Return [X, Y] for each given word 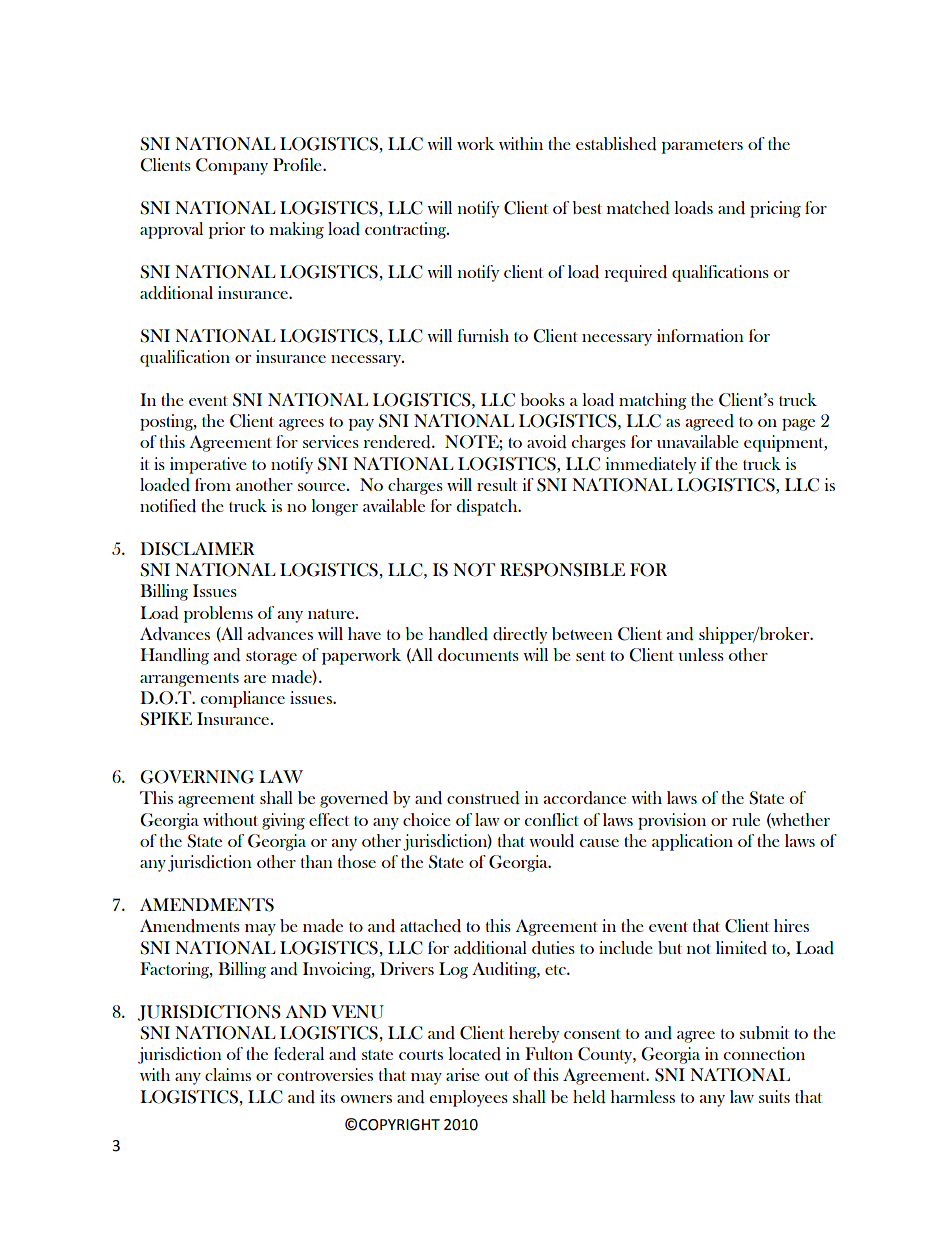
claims [228, 1074]
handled [458, 634]
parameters [702, 147]
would [551, 841]
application [692, 842]
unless [701, 654]
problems [218, 614]
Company [232, 166]
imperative [208, 465]
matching [652, 401]
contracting [407, 230]
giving [283, 821]
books [542, 399]
